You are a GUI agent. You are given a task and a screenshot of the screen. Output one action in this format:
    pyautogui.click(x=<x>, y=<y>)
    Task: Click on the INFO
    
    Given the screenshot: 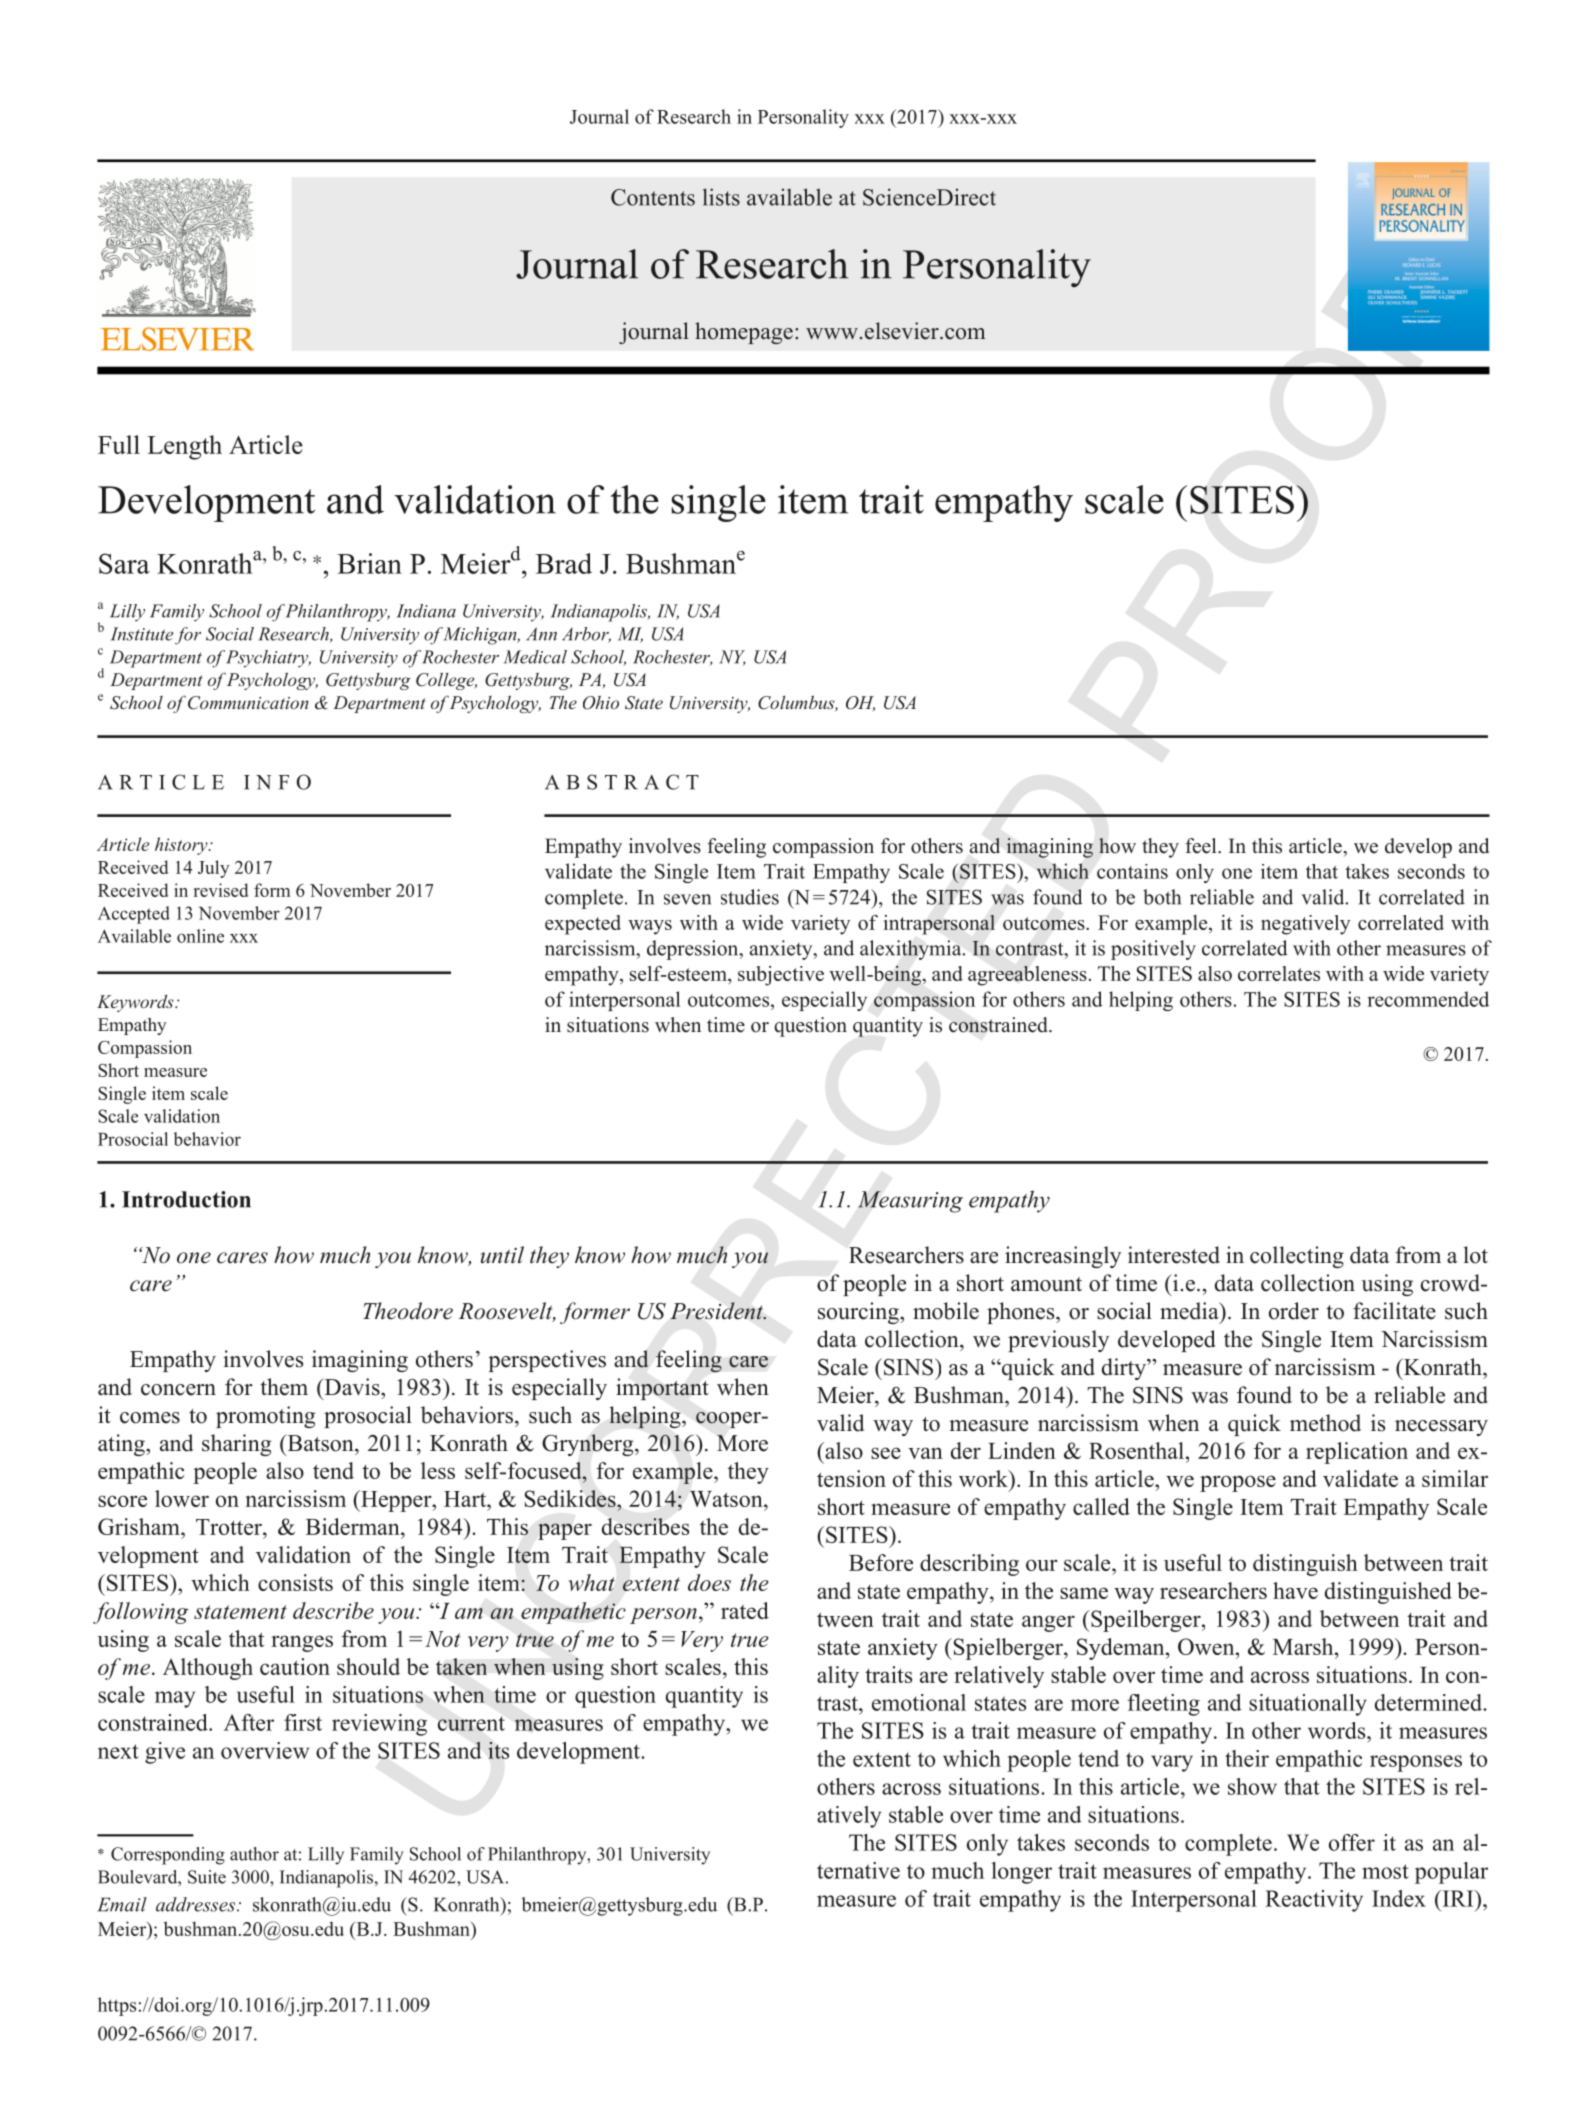 What is the action you would take?
    pyautogui.click(x=277, y=782)
